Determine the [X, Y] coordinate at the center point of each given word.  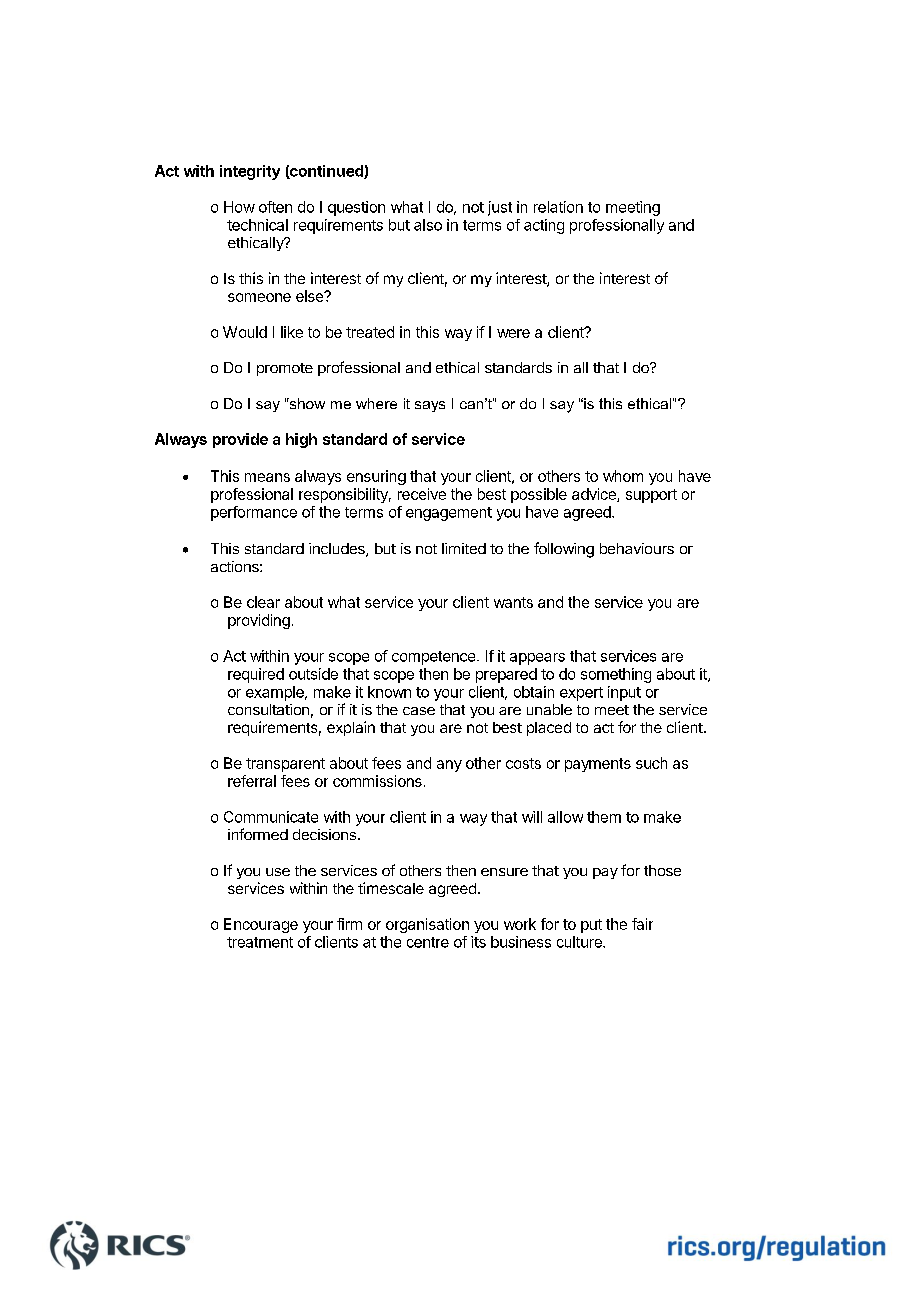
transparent [285, 765]
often [275, 207]
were [513, 333]
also [428, 225]
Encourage [261, 925]
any [449, 766]
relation [558, 207]
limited [464, 548]
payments [598, 765]
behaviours [637, 548]
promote [285, 369]
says [430, 406]
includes [338, 550]
